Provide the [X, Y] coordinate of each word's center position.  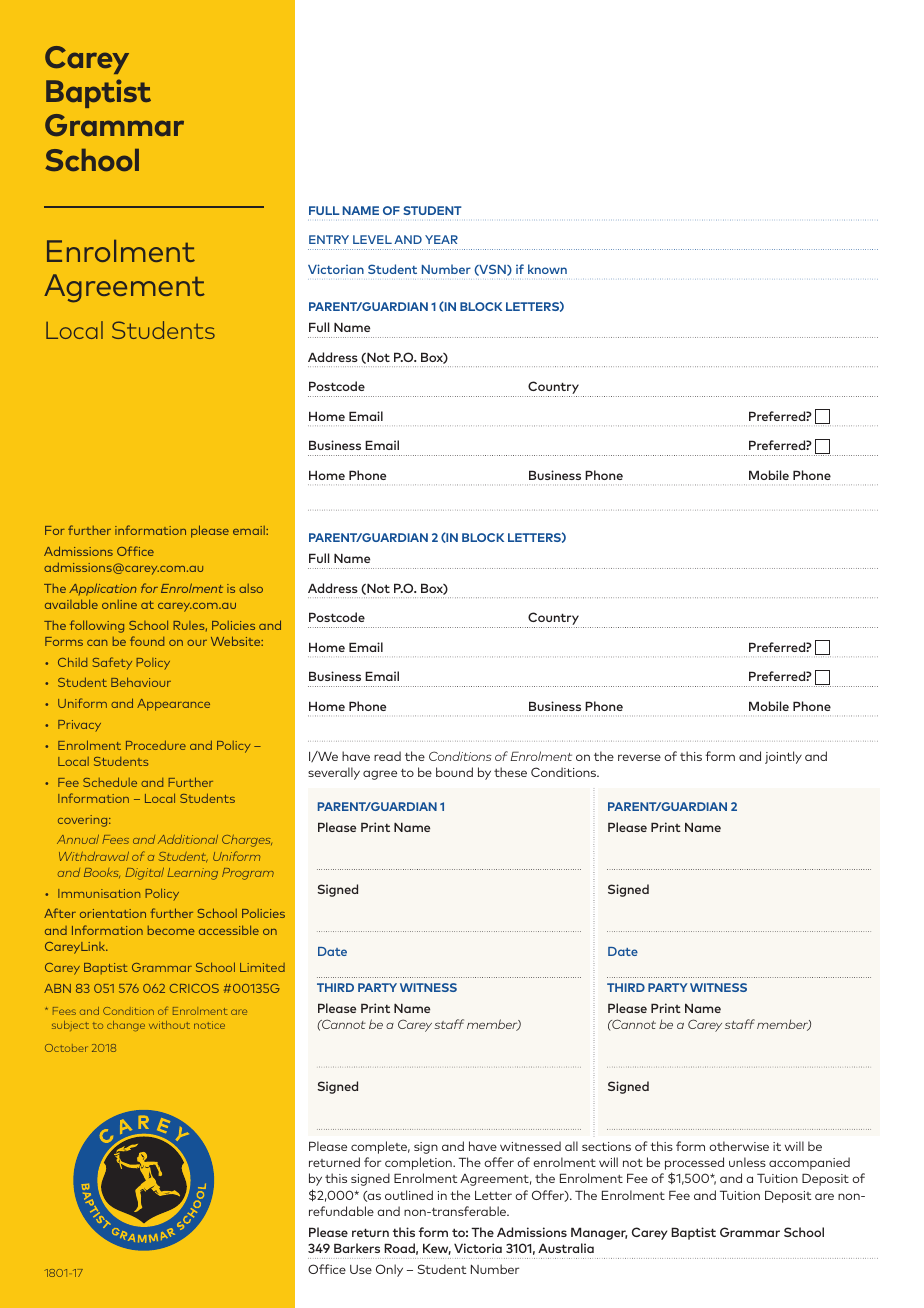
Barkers [357, 1248]
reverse [639, 757]
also [251, 588]
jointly [783, 757]
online [119, 604]
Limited [262, 967]
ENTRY [329, 239]
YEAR [441, 239]
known [547, 269]
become [171, 930]
